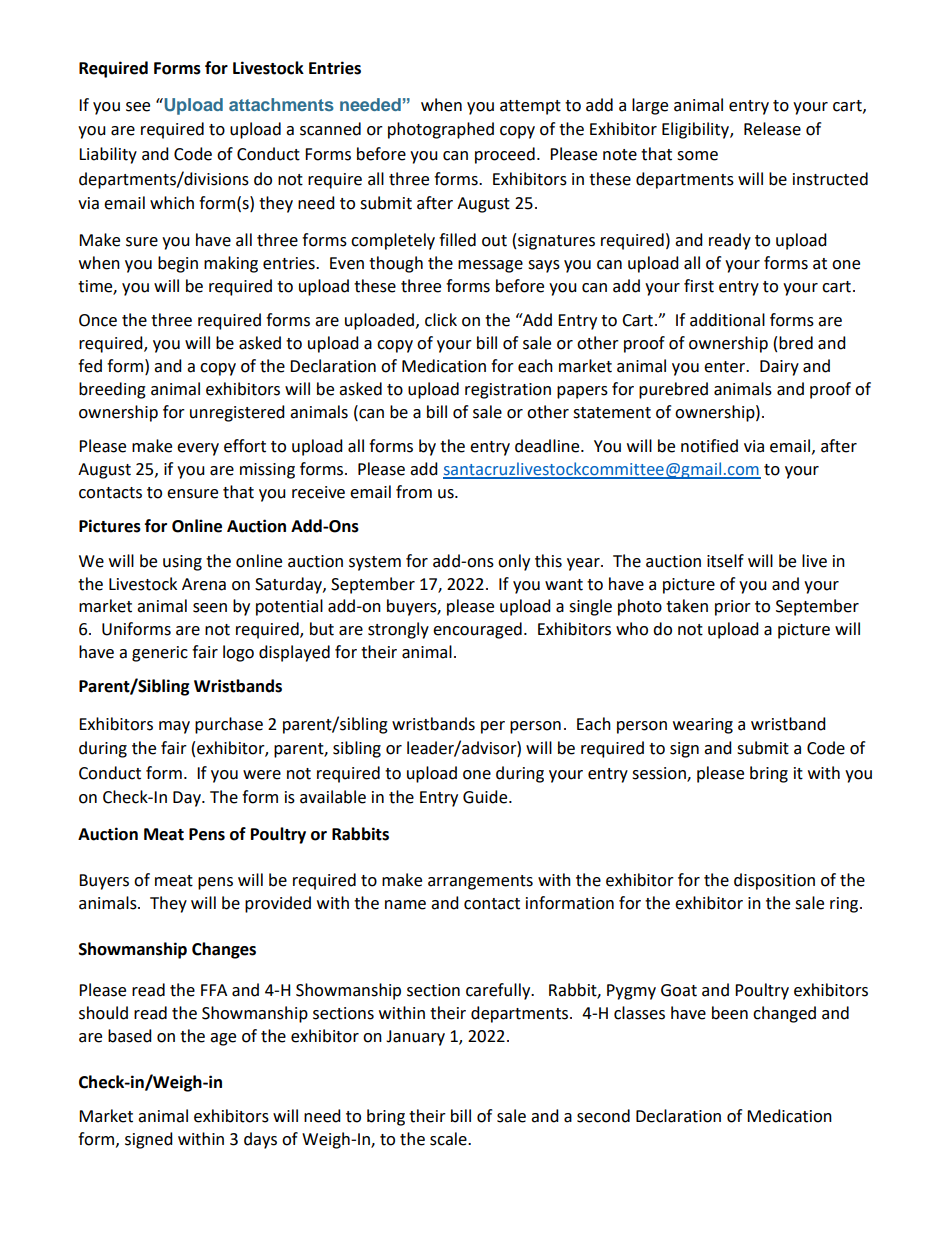 This page has height=1233, width=952. What do you see at coordinates (477, 630) in the page?
I see `encouraged` at bounding box center [477, 630].
